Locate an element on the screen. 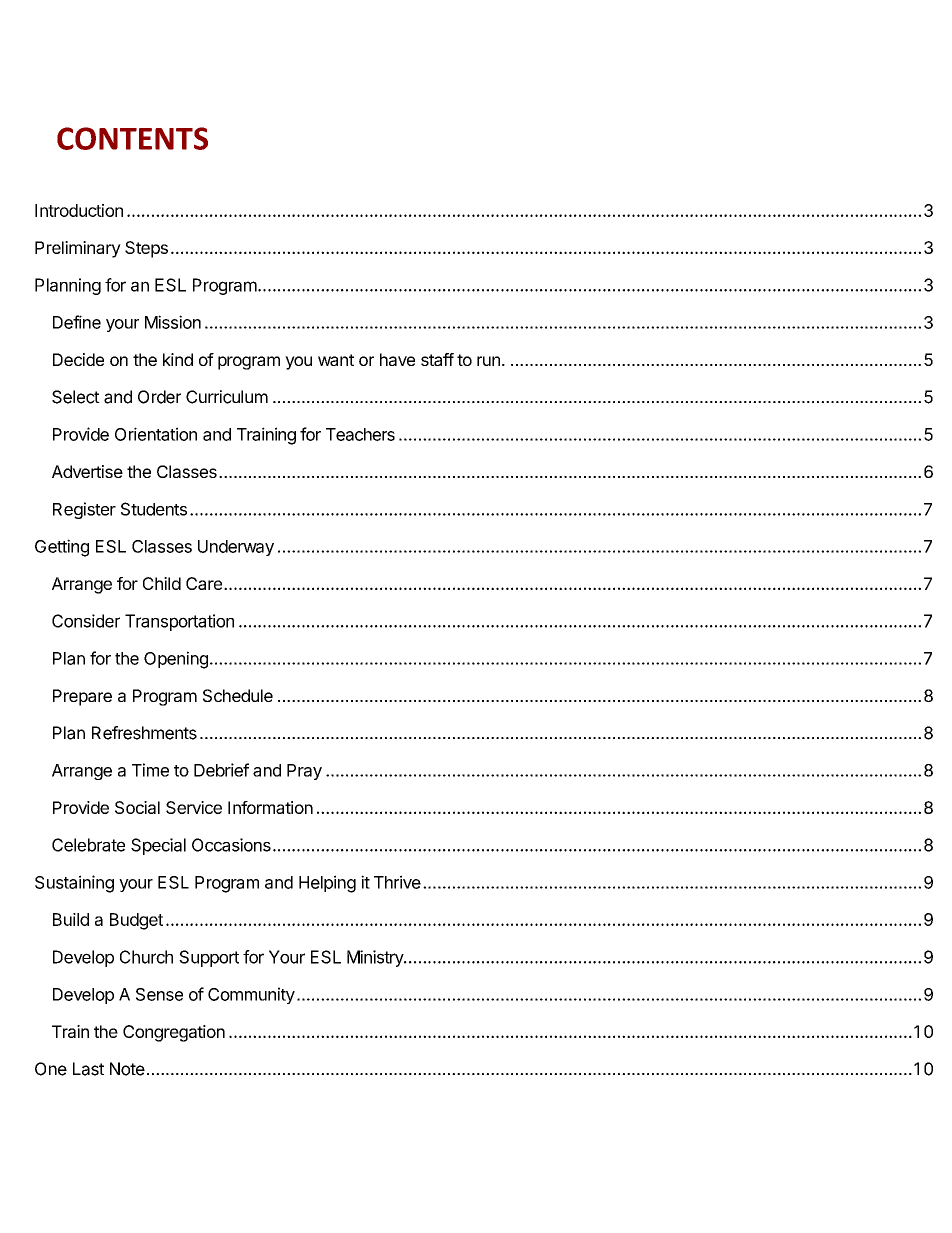 This screenshot has width=952, height=1233. CONTENTS is located at coordinates (132, 138).
